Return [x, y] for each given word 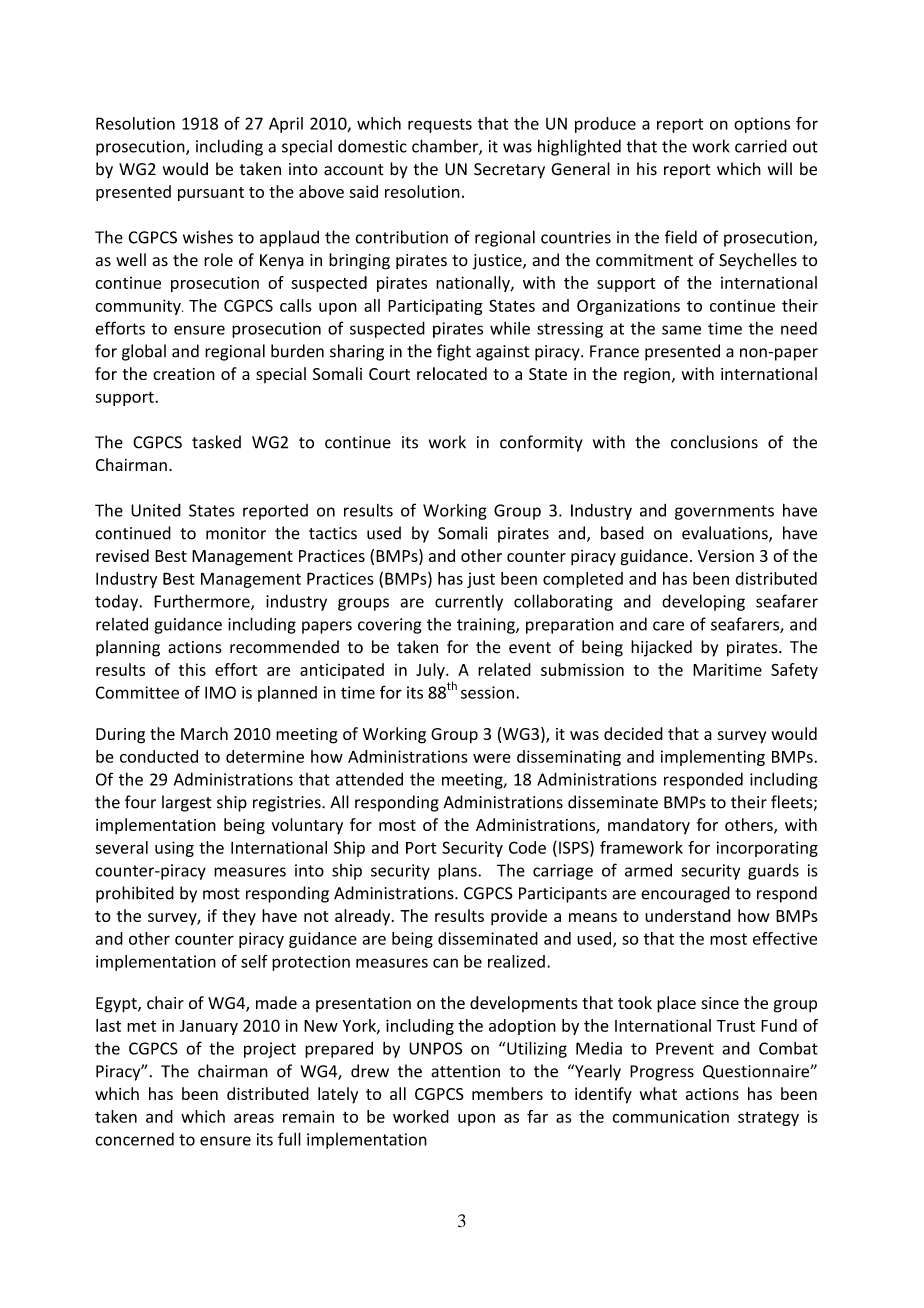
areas [254, 1118]
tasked [216, 442]
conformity [541, 443]
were [492, 758]
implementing [713, 758]
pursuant [211, 194]
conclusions [714, 442]
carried [761, 146]
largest [187, 803]
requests [440, 125]
